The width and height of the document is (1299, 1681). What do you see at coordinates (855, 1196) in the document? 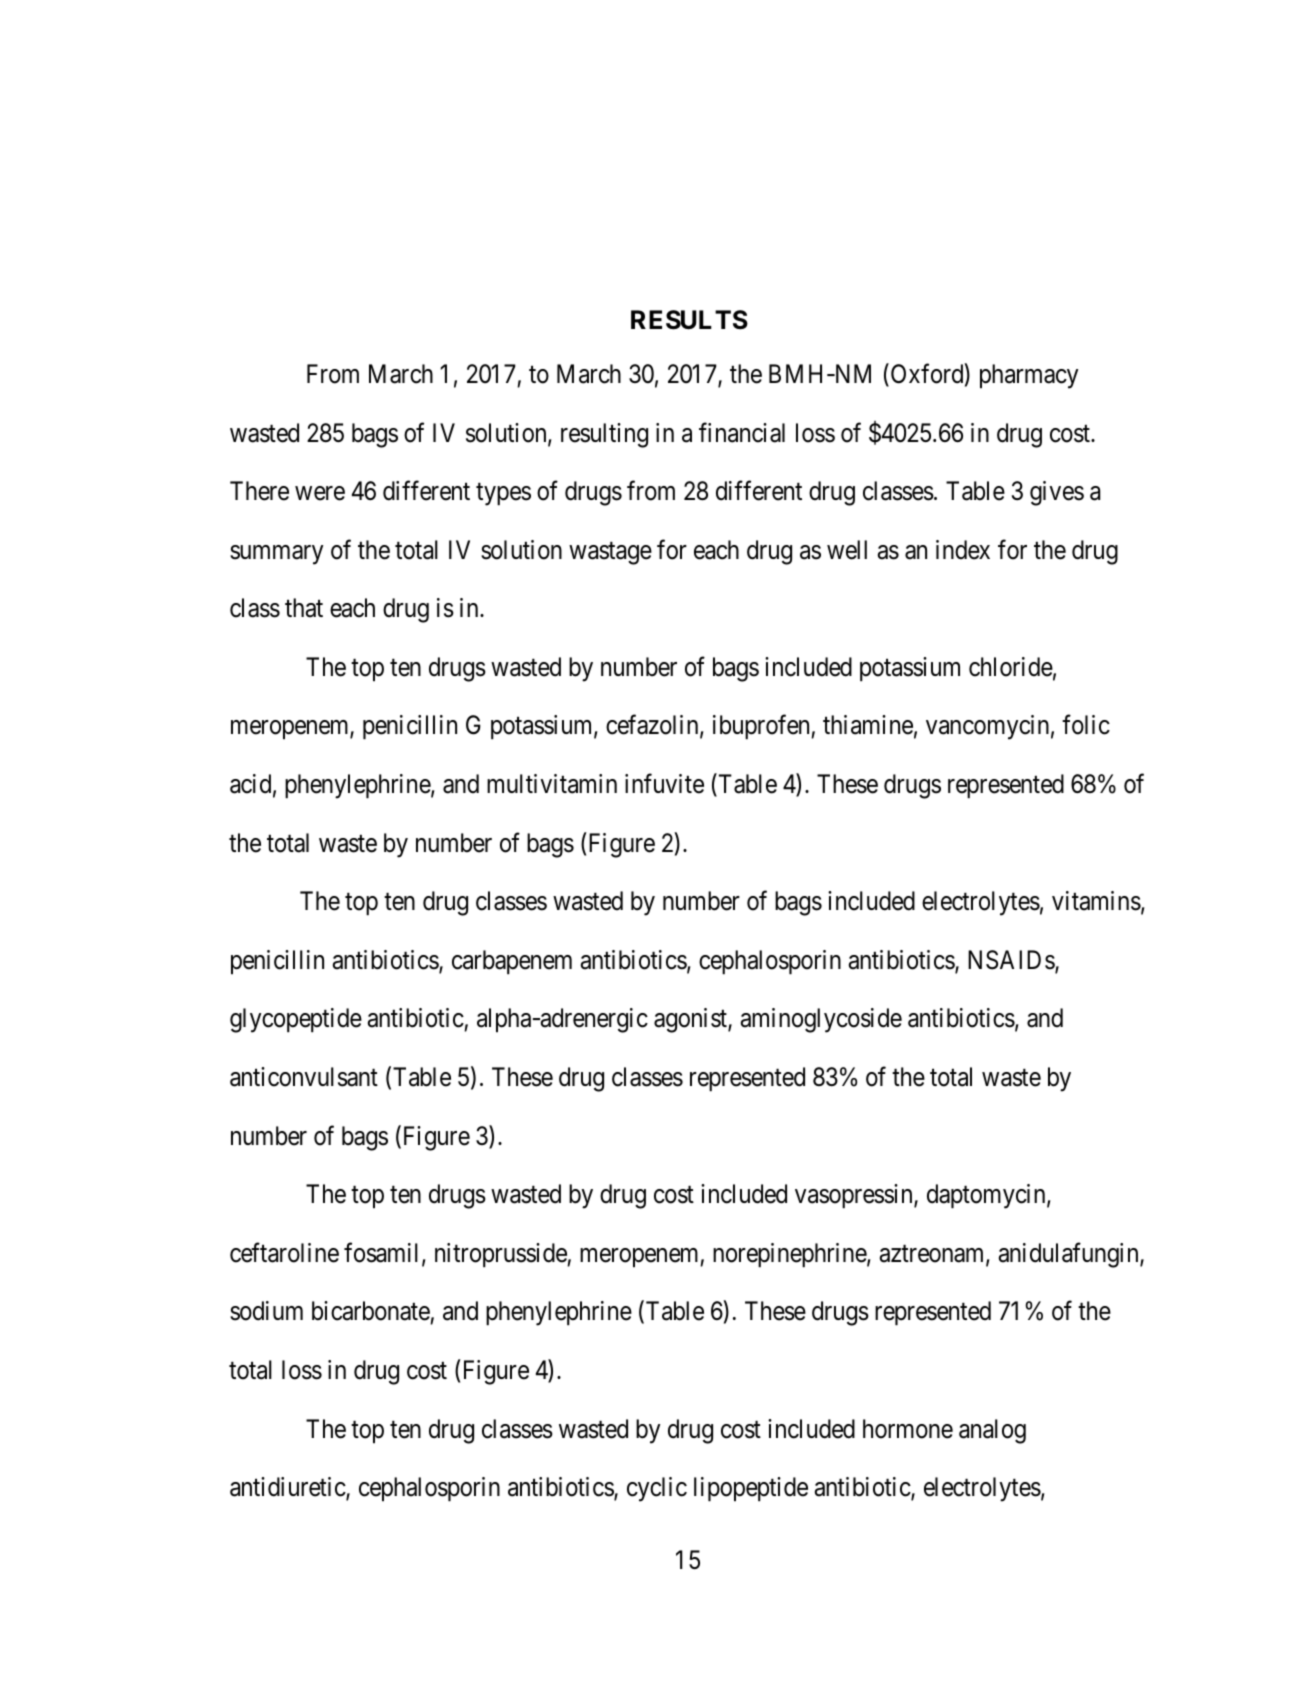
I see `vasopressin` at bounding box center [855, 1196].
